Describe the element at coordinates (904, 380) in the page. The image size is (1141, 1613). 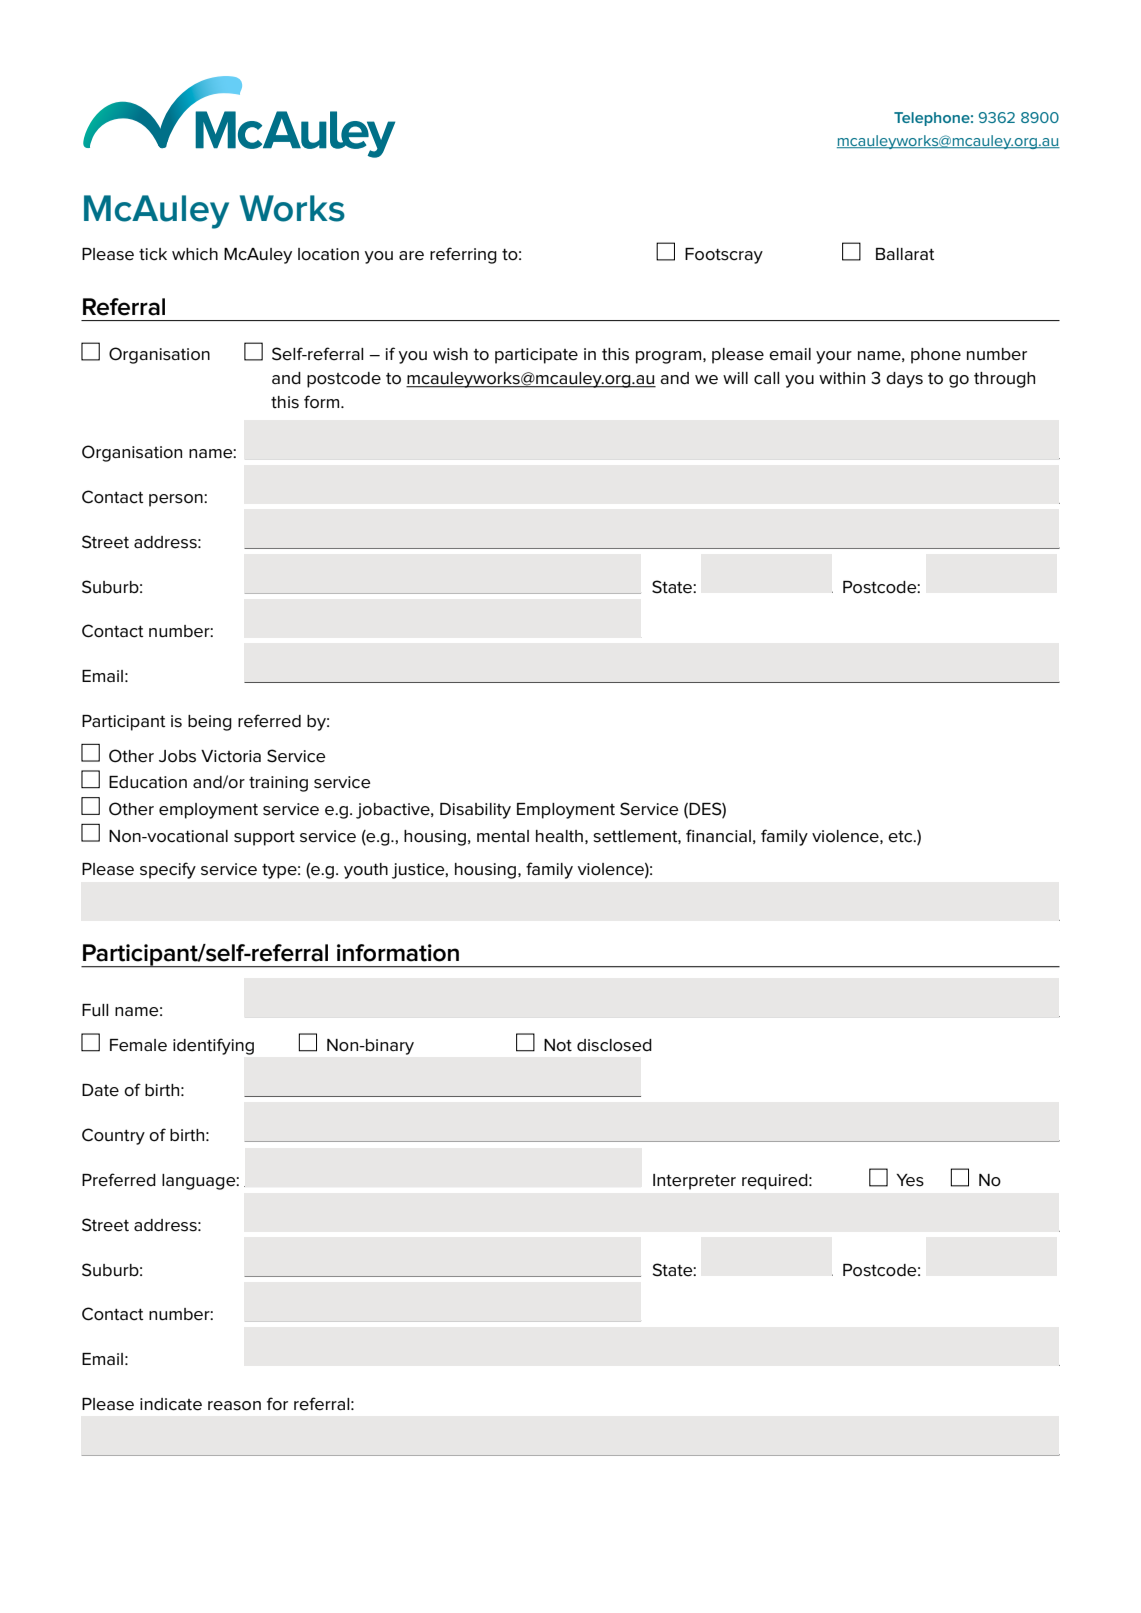
I see `days` at that location.
